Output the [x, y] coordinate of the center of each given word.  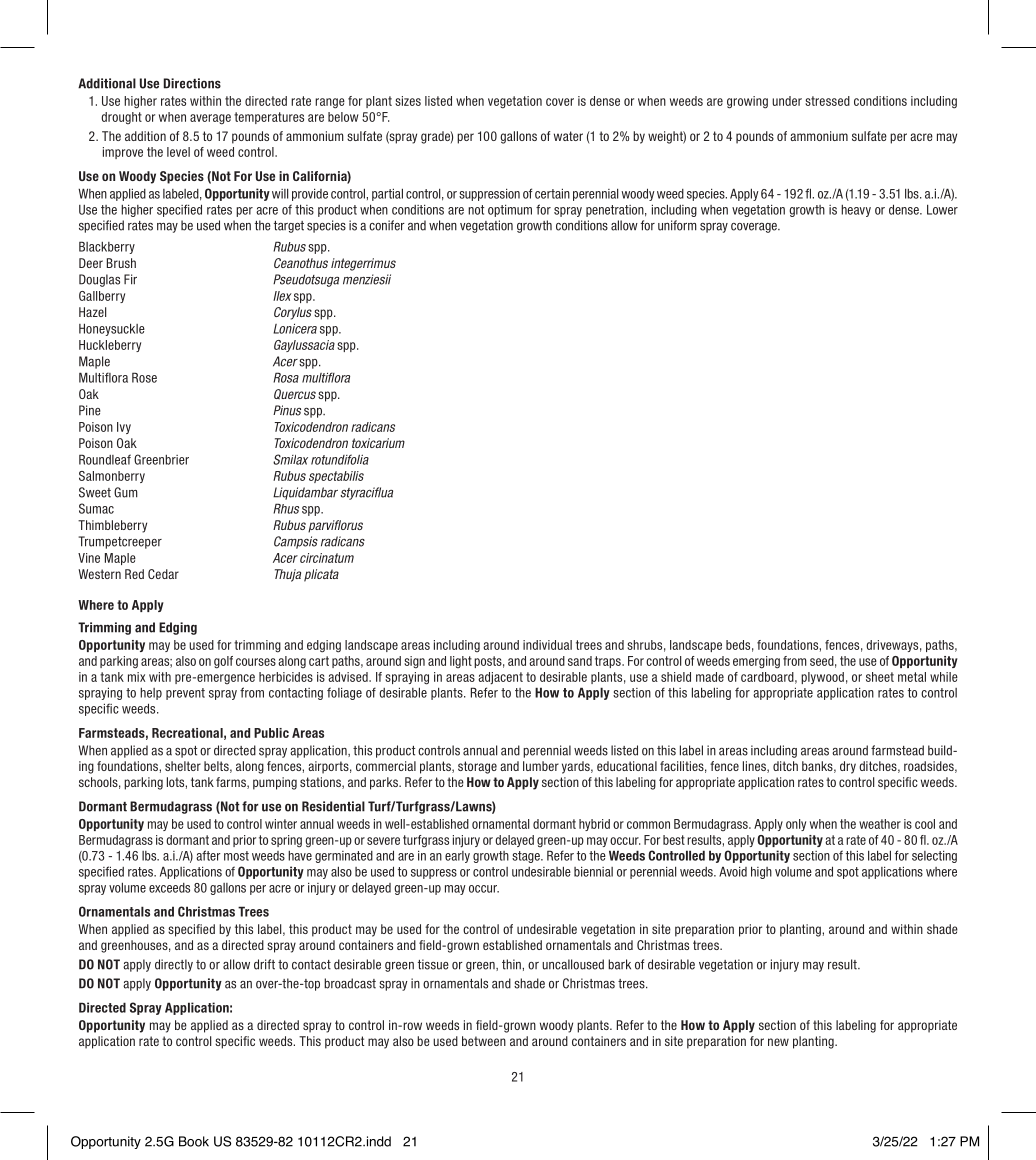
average [210, 119]
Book [194, 1141]
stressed [827, 101]
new [778, 1042]
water [568, 136]
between [484, 1041]
